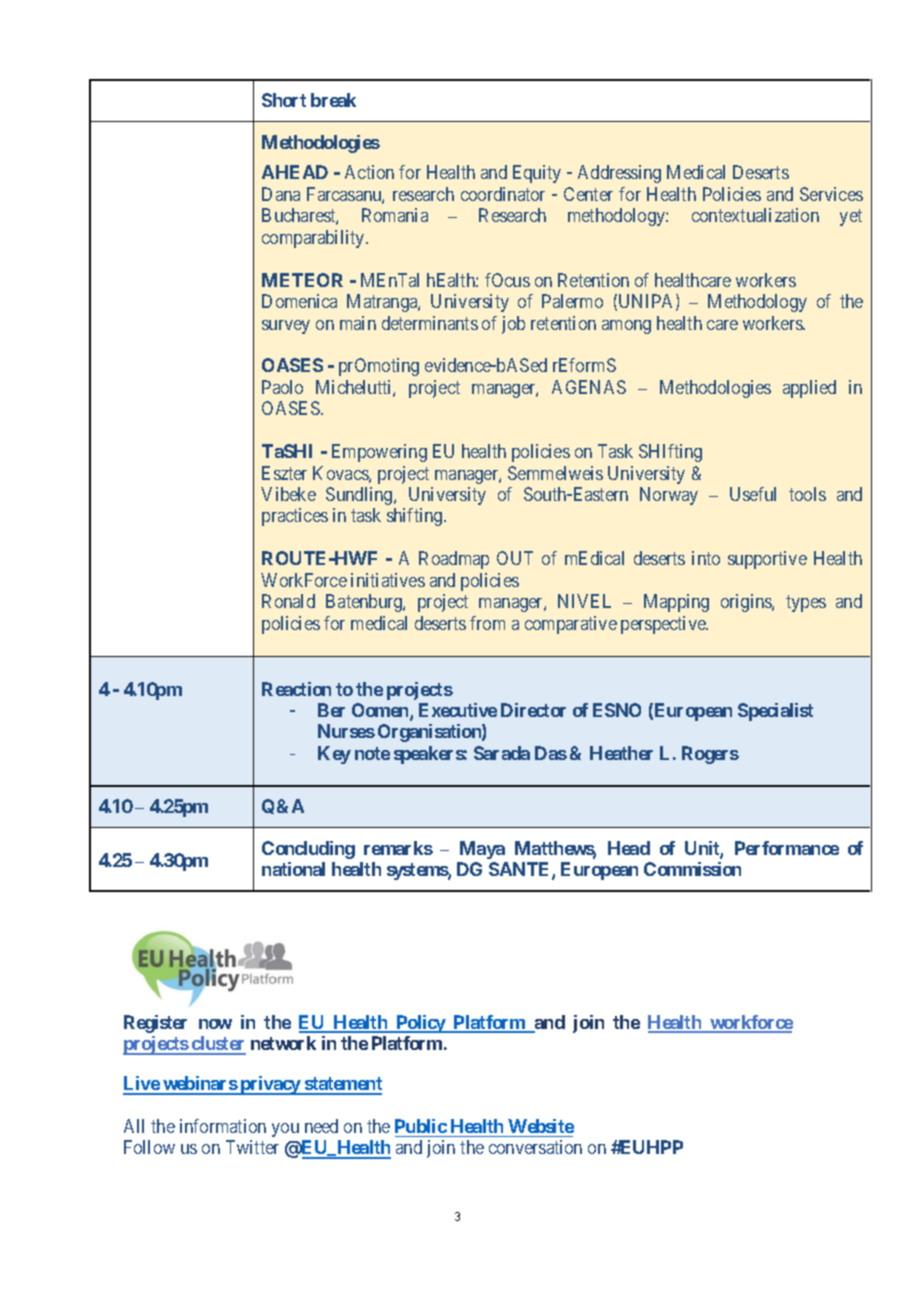  Describe the element at coordinates (502, 753) in the screenshot. I see `Sarada` at that location.
